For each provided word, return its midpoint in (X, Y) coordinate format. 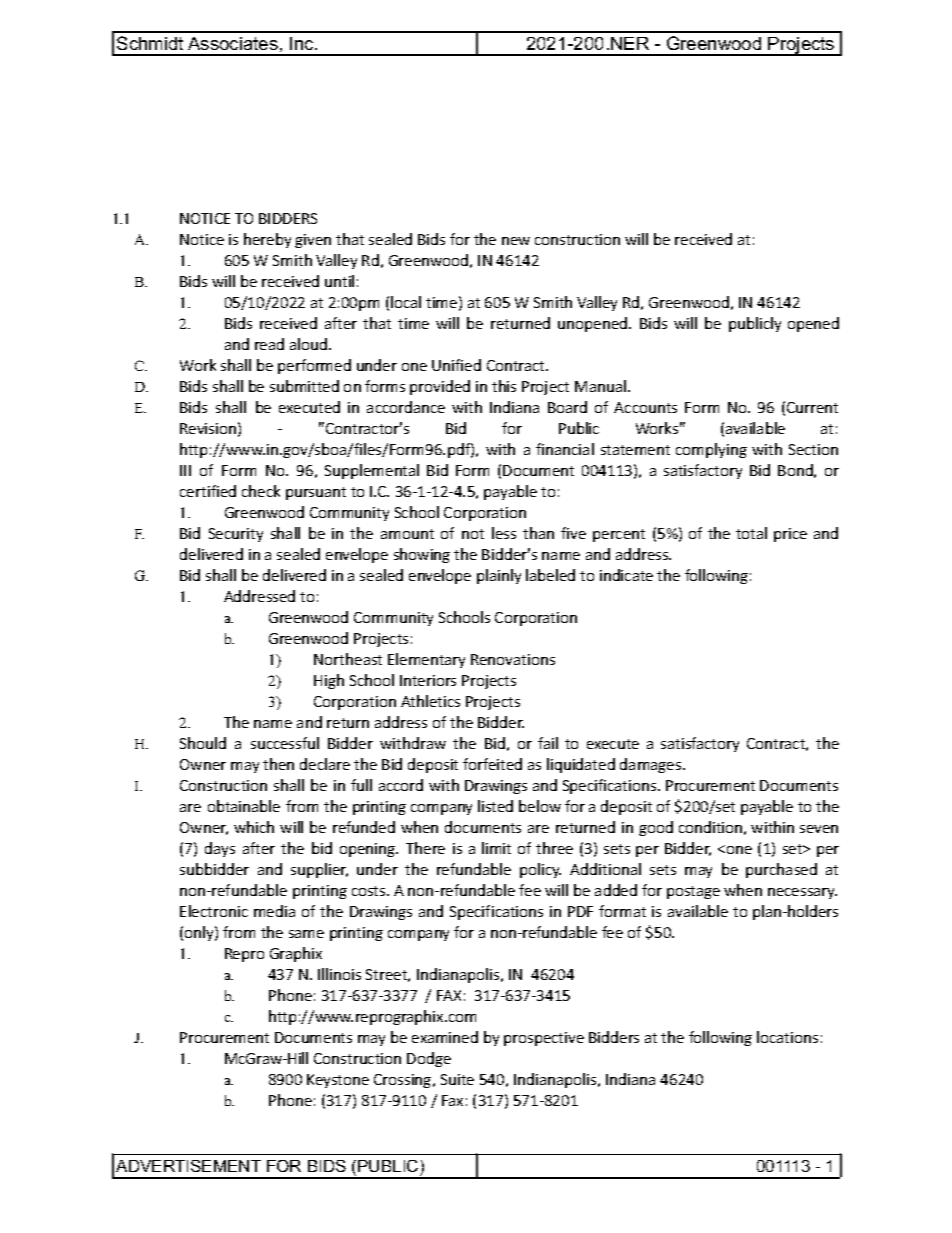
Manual (602, 386)
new (516, 241)
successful (285, 743)
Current (812, 407)
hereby (267, 240)
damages (652, 765)
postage (693, 892)
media (274, 911)
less (504, 533)
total (751, 533)
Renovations (513, 659)
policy (540, 870)
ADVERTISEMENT (188, 1166)
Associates (233, 43)
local (406, 302)
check (261, 491)
